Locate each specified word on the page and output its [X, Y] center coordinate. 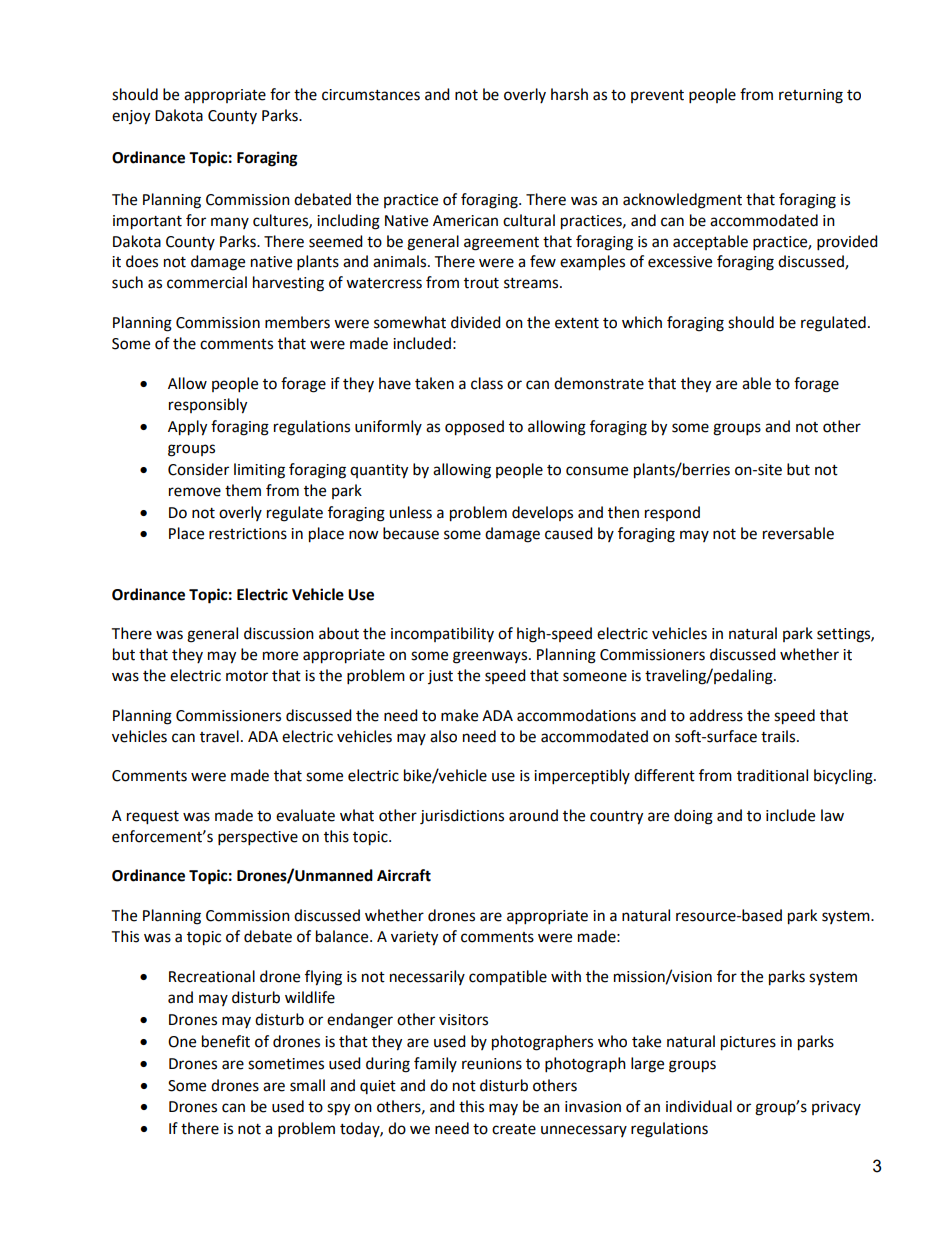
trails [779, 736]
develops [542, 513]
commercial [207, 282]
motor [247, 676]
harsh [569, 94]
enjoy [131, 117]
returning [811, 96]
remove [195, 492]
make [459, 715]
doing [693, 817]
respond [672, 513]
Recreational [212, 976]
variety [414, 938]
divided [476, 322]
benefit [226, 1041]
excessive [680, 262]
